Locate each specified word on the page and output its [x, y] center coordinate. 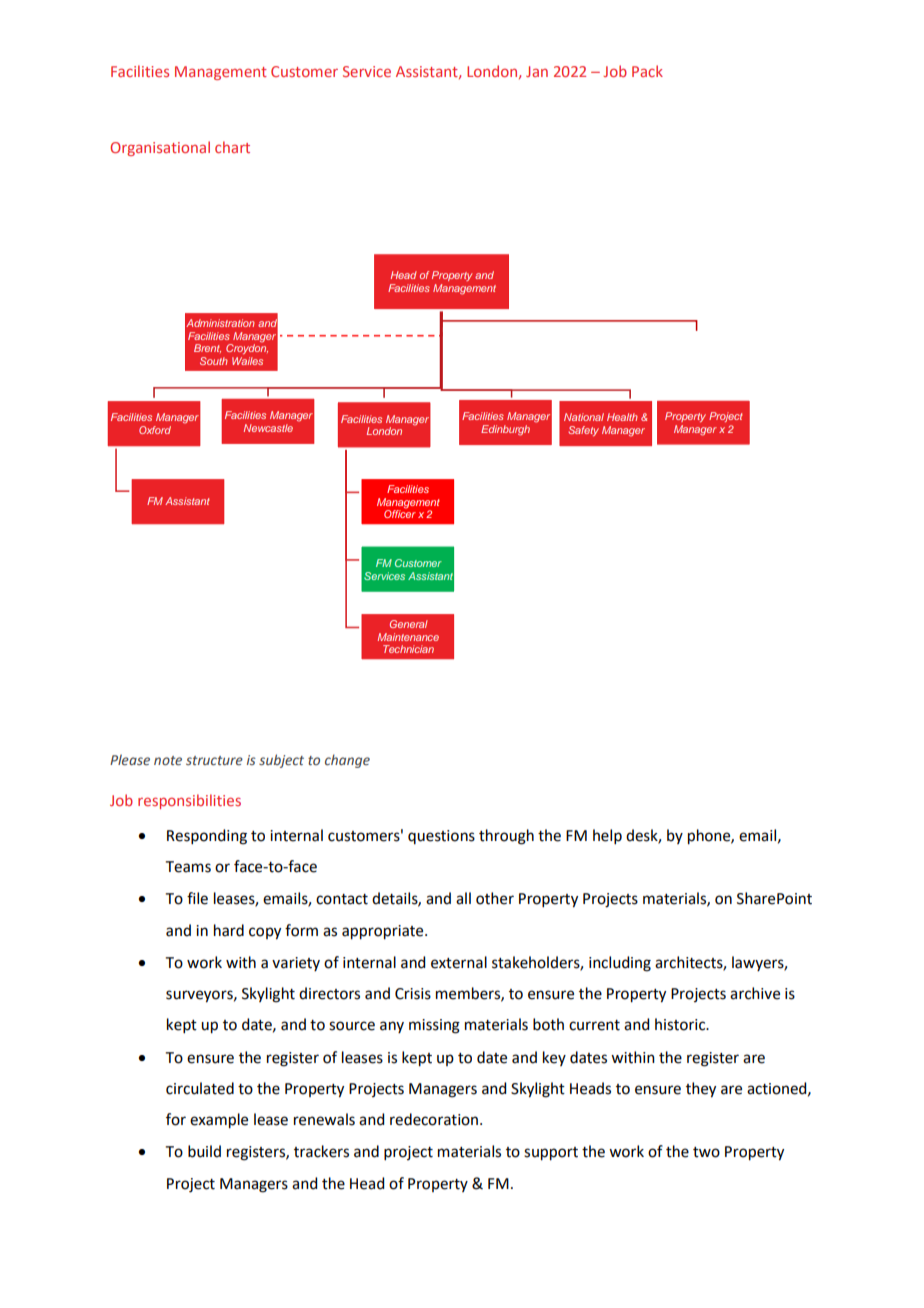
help [607, 836]
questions [441, 837]
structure [214, 760]
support [551, 1154]
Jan [537, 71]
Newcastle [268, 428]
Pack [647, 71]
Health [622, 417]
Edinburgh [505, 430]
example [219, 1121]
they [701, 1090]
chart [232, 147]
